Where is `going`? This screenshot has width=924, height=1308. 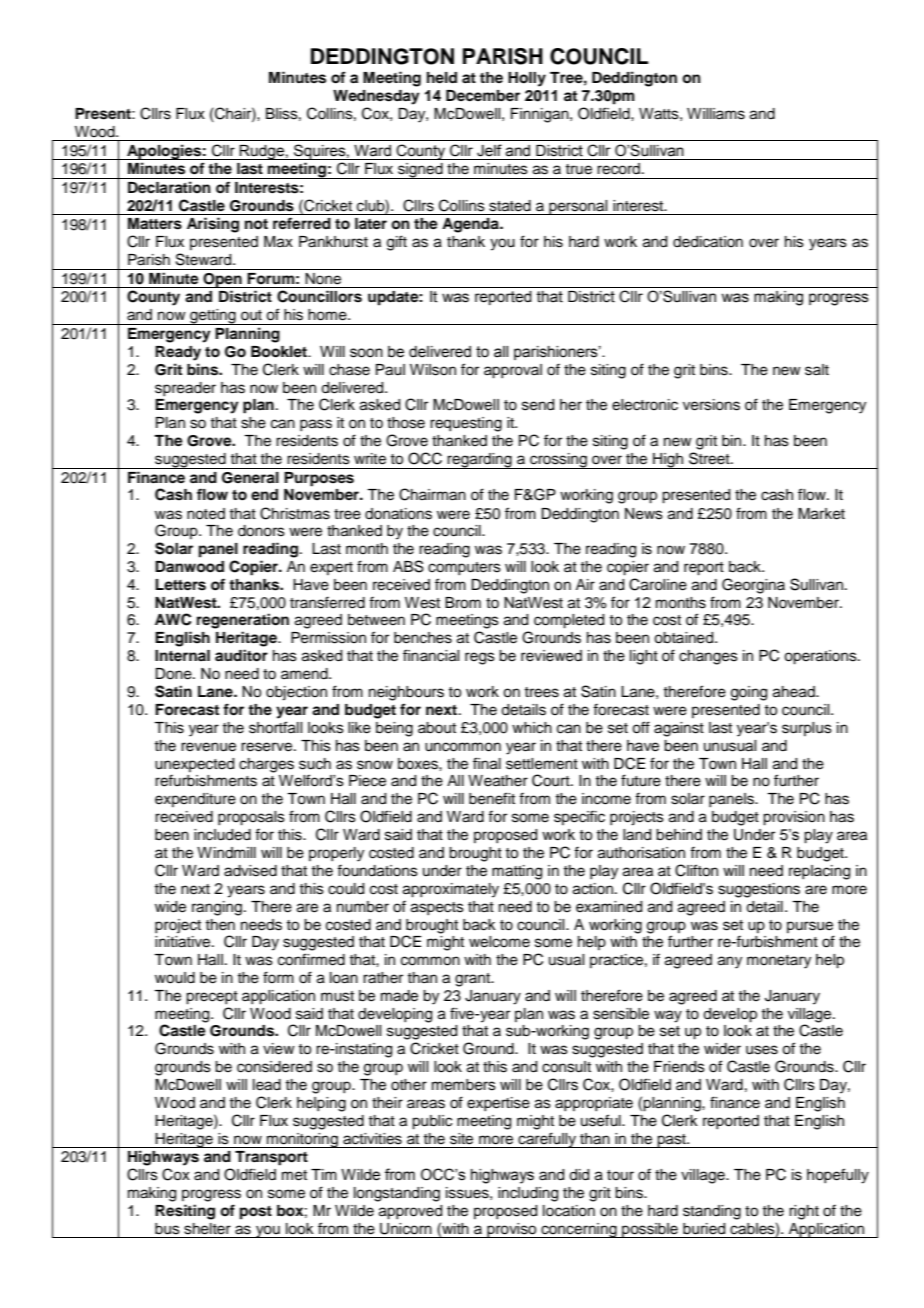 going is located at coordinates (749, 693).
